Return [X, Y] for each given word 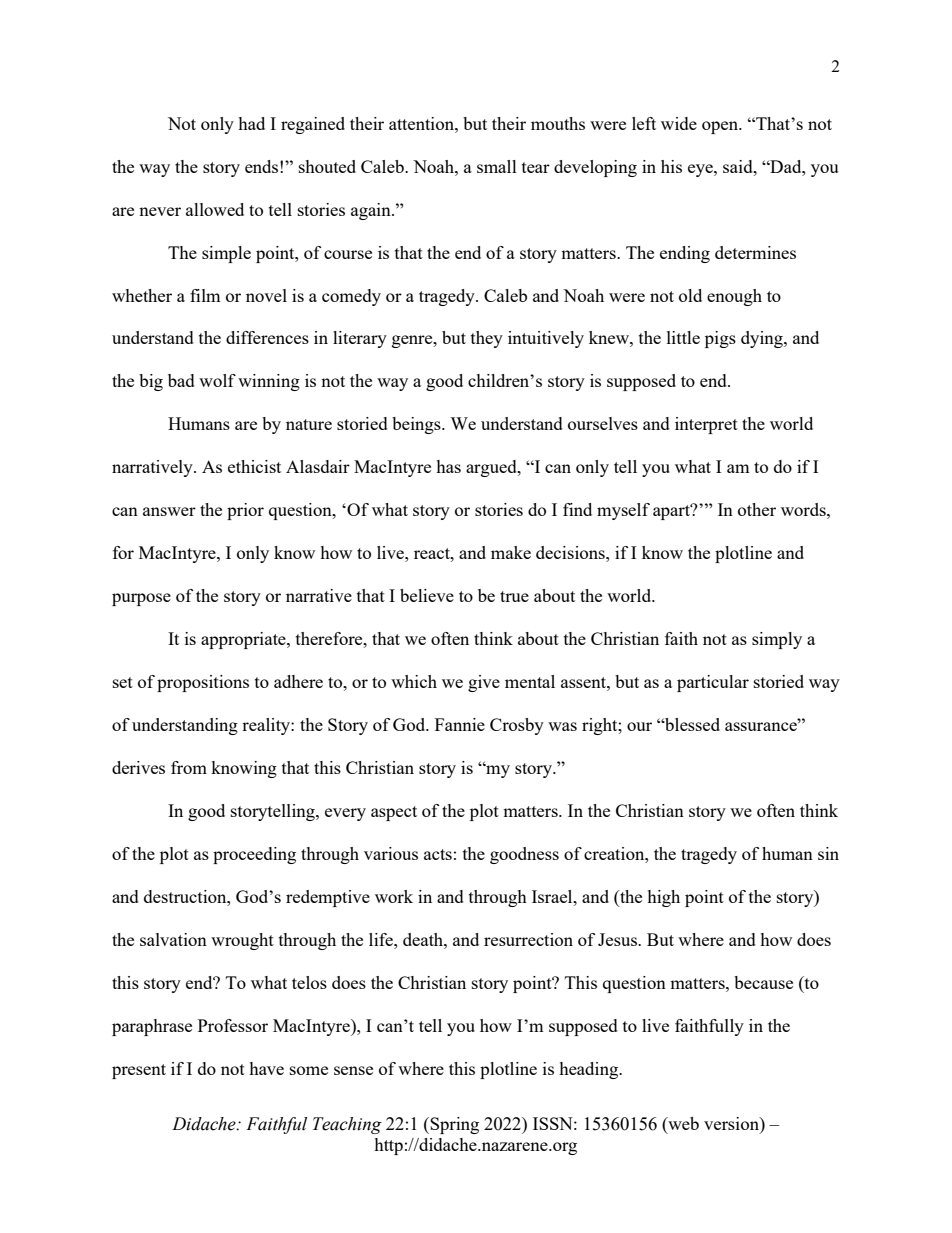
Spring [454, 1125]
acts [438, 854]
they [487, 339]
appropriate [244, 640]
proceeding [254, 855]
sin [828, 853]
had [251, 123]
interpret [706, 425]
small [497, 166]
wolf [217, 380]
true [514, 596]
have [266, 1068]
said [739, 166]
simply [777, 640]
